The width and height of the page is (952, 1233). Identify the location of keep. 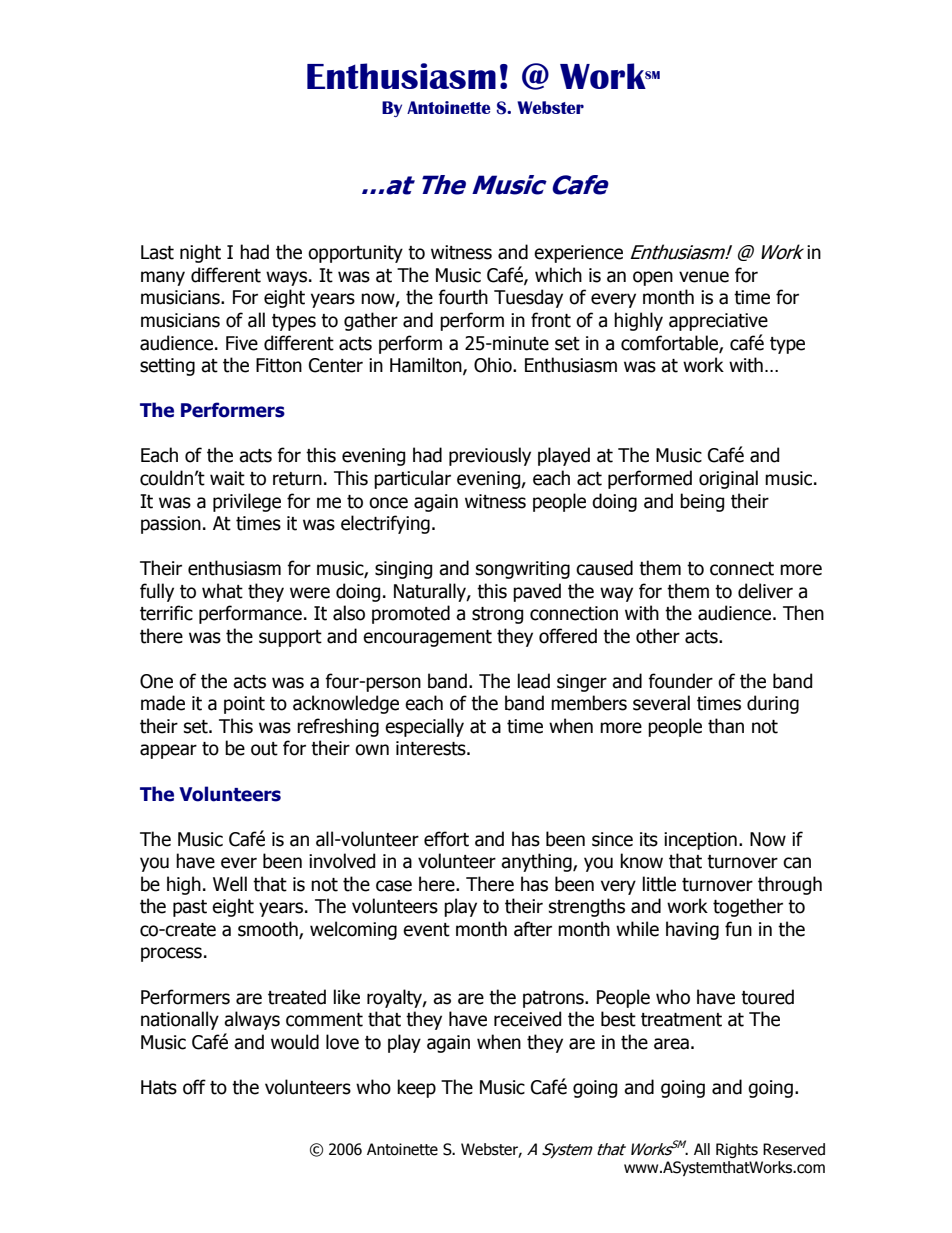
(416, 1088).
